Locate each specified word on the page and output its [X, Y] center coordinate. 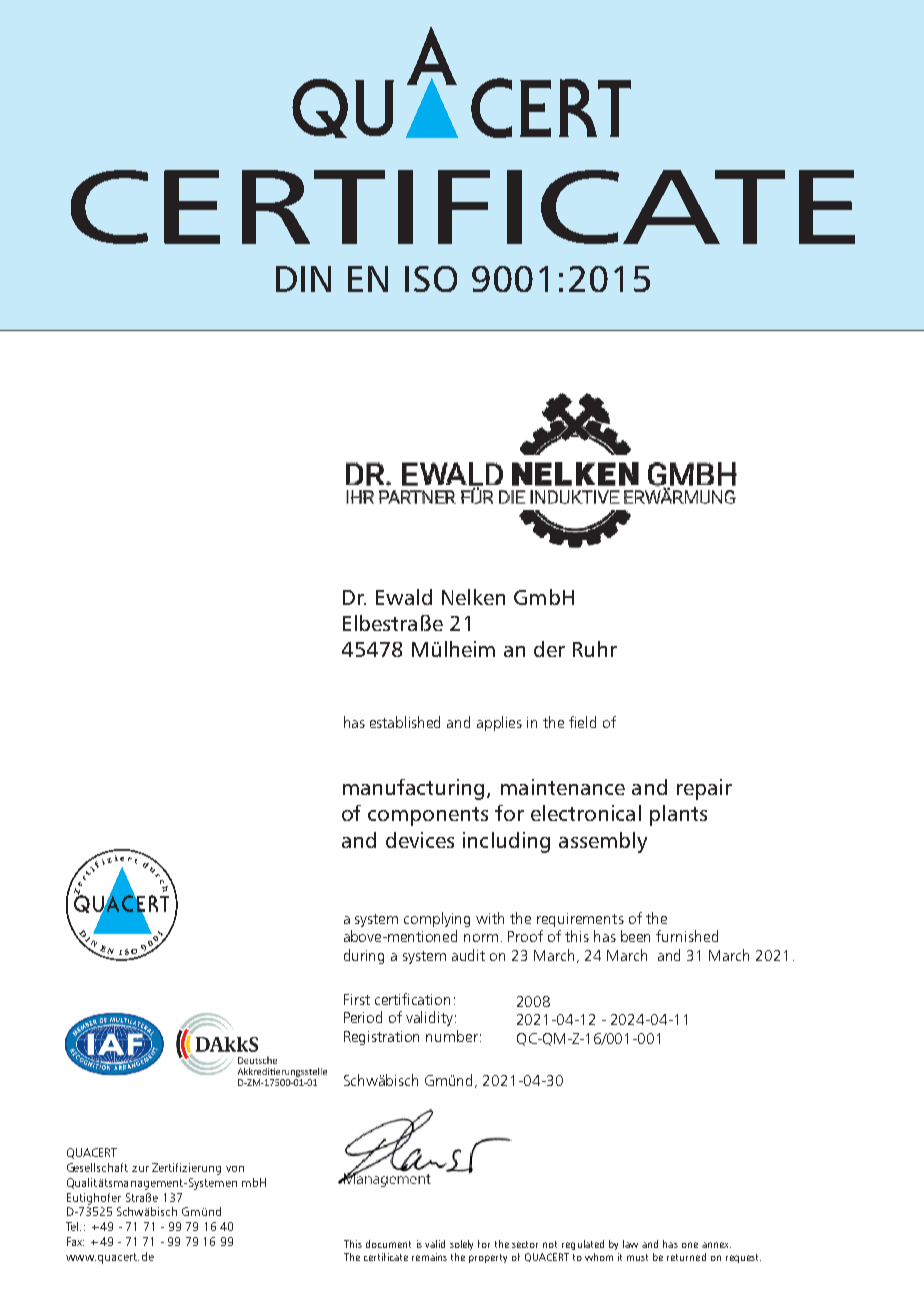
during [364, 956]
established [405, 722]
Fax [75, 1241]
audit [468, 955]
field [582, 722]
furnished [687, 936]
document [388, 1244]
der [549, 649]
